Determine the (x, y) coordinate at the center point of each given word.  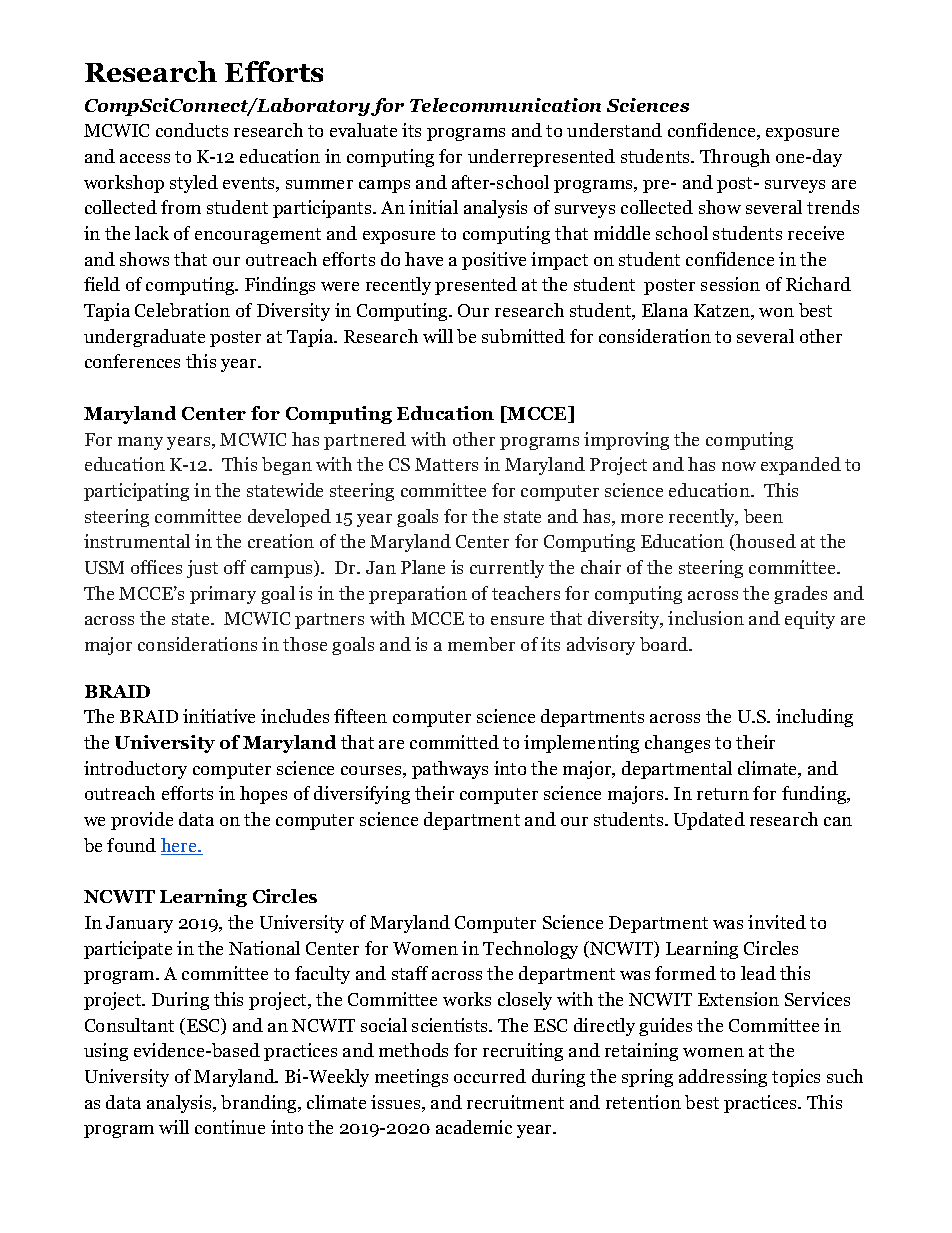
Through (735, 158)
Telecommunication (505, 105)
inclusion (706, 618)
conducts (192, 130)
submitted (523, 336)
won (776, 312)
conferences (132, 361)
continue (230, 1127)
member (481, 644)
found (131, 845)
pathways (450, 770)
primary (223, 595)
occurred (490, 1076)
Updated (709, 821)
